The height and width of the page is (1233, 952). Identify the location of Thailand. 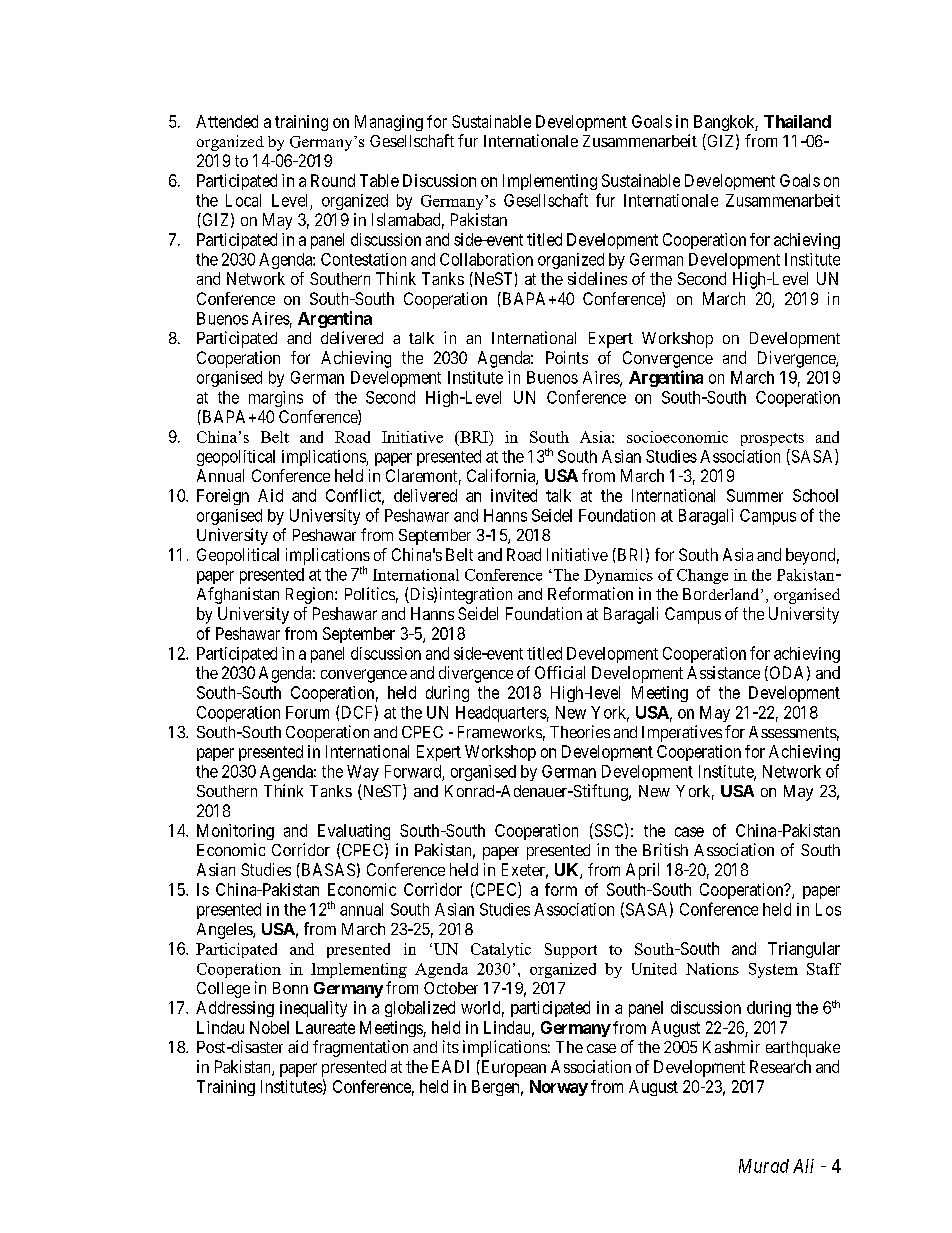
(797, 121).
